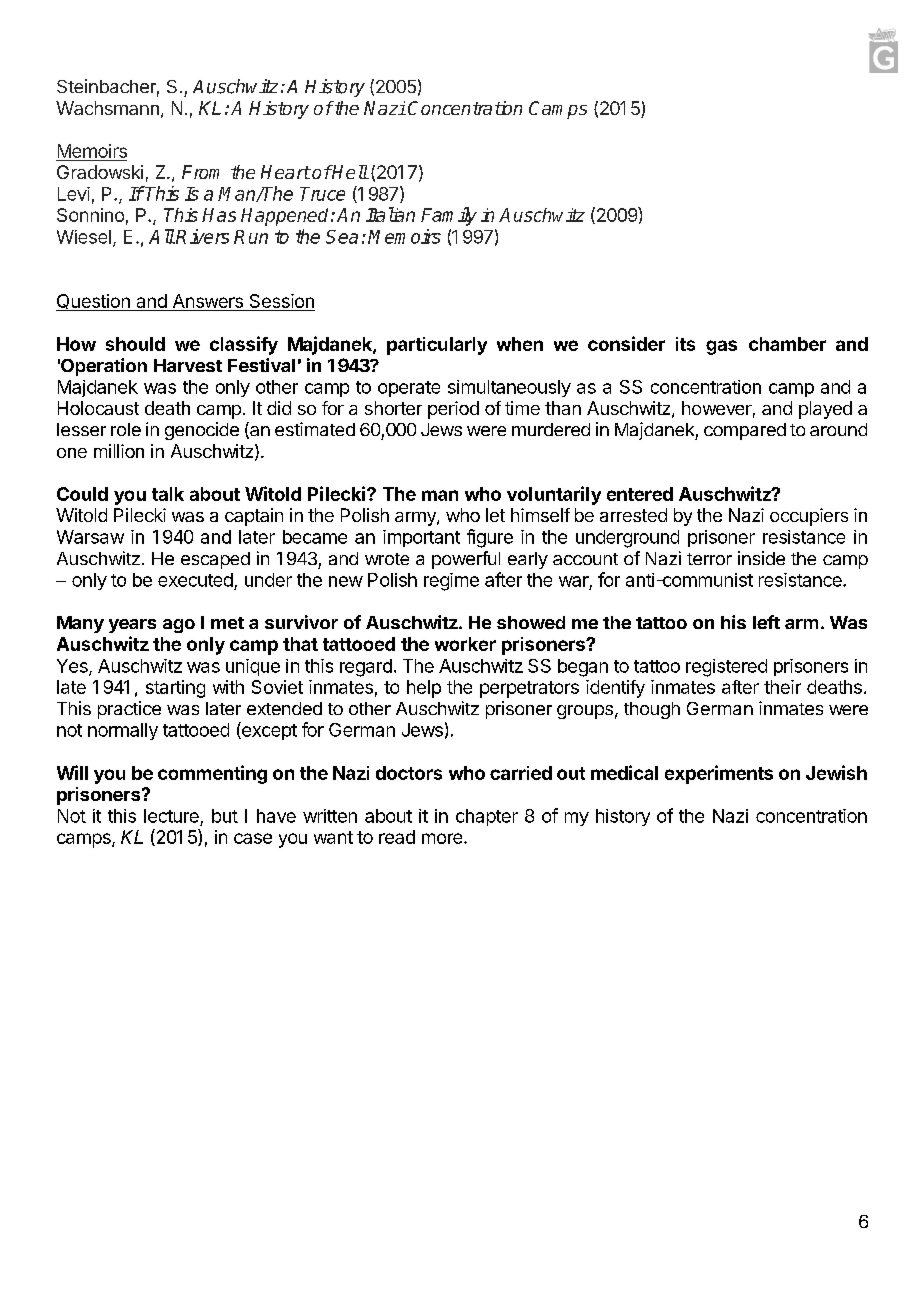 The height and width of the screenshot is (1308, 924). I want to click on lecture, so click(171, 816).
